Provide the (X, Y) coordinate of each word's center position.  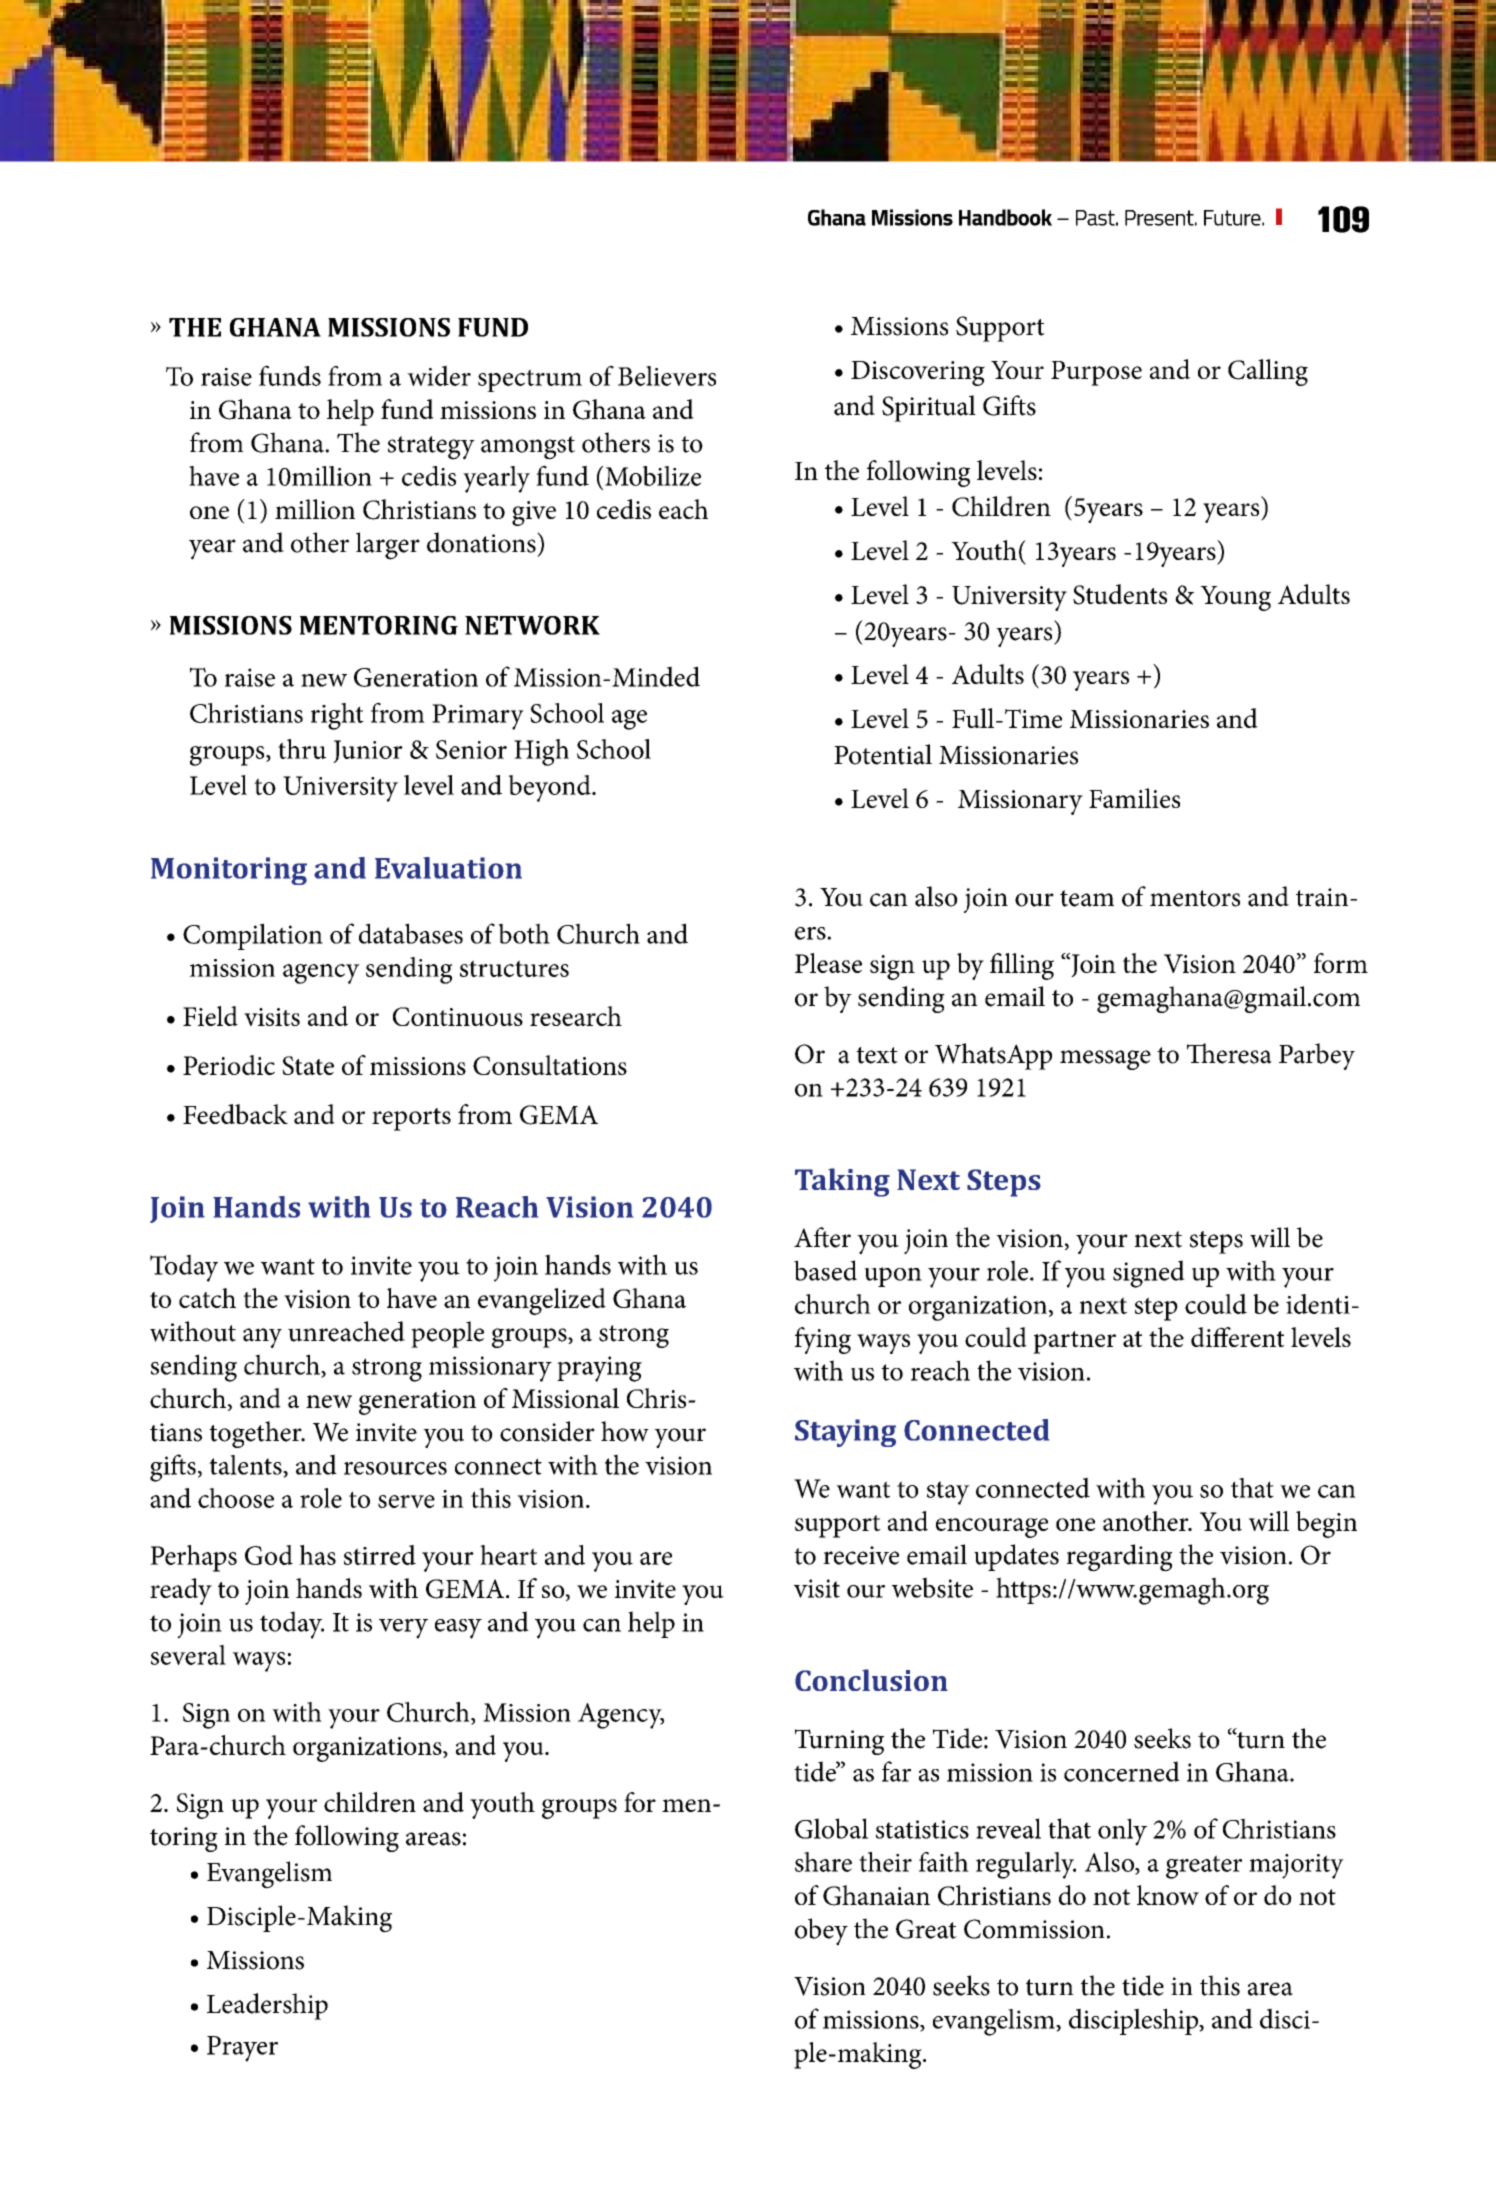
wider (439, 375)
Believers (667, 376)
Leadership (267, 2006)
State (308, 1065)
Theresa (1229, 1053)
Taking (842, 1182)
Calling (1268, 372)
